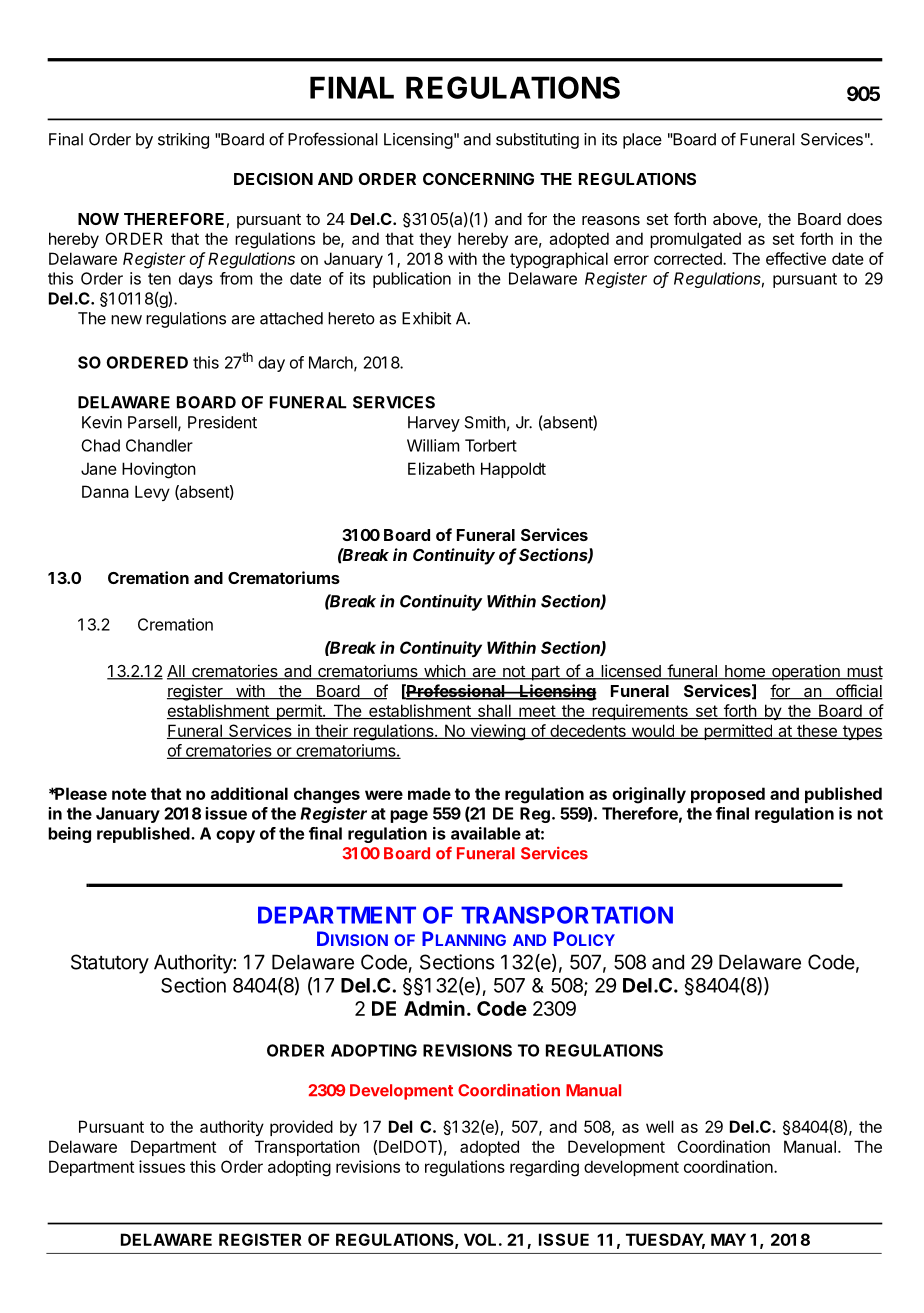  Describe the element at coordinates (183, 141) in the document. I see `striking` at that location.
